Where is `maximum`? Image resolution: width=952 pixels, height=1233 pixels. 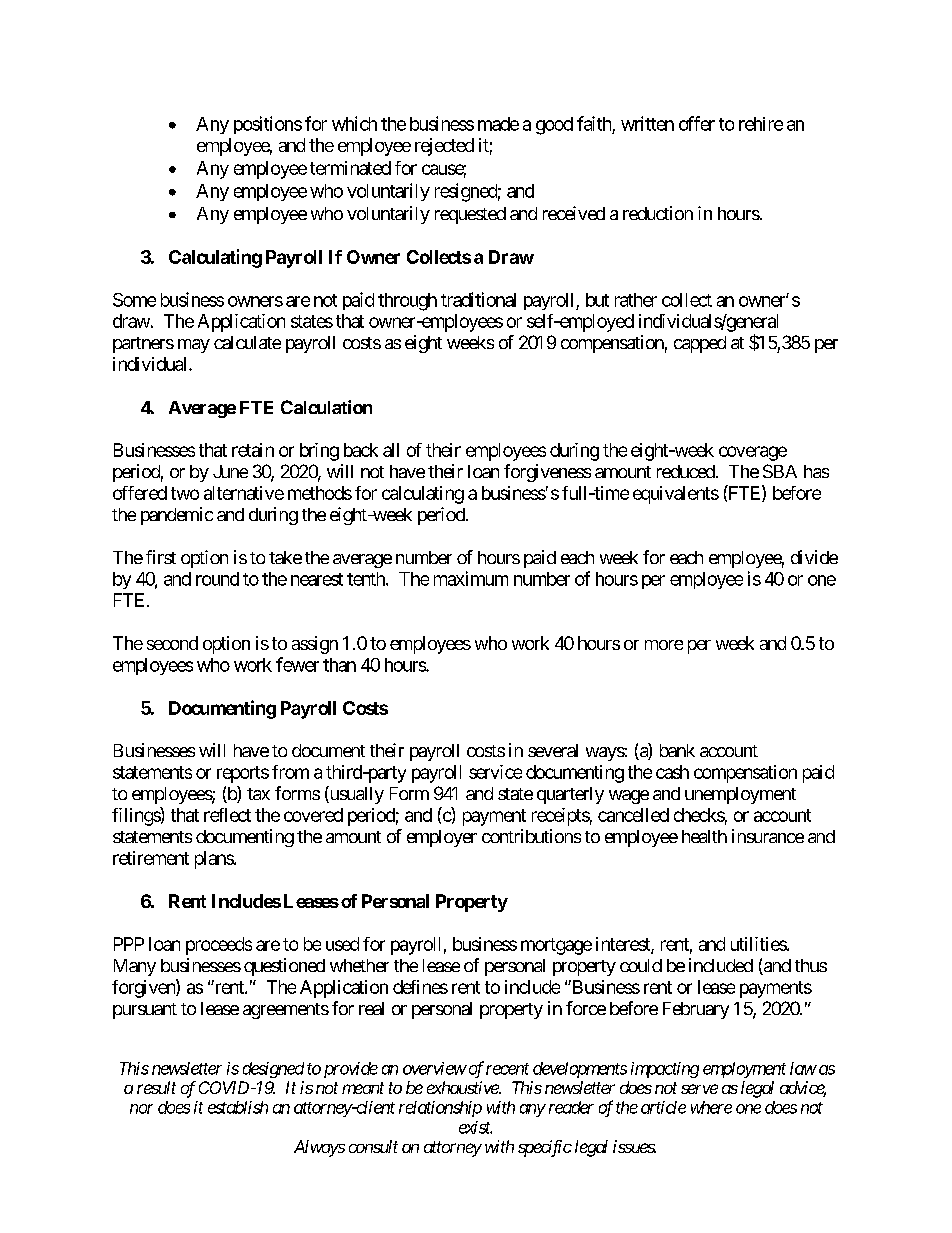 maximum is located at coordinates (471, 578).
